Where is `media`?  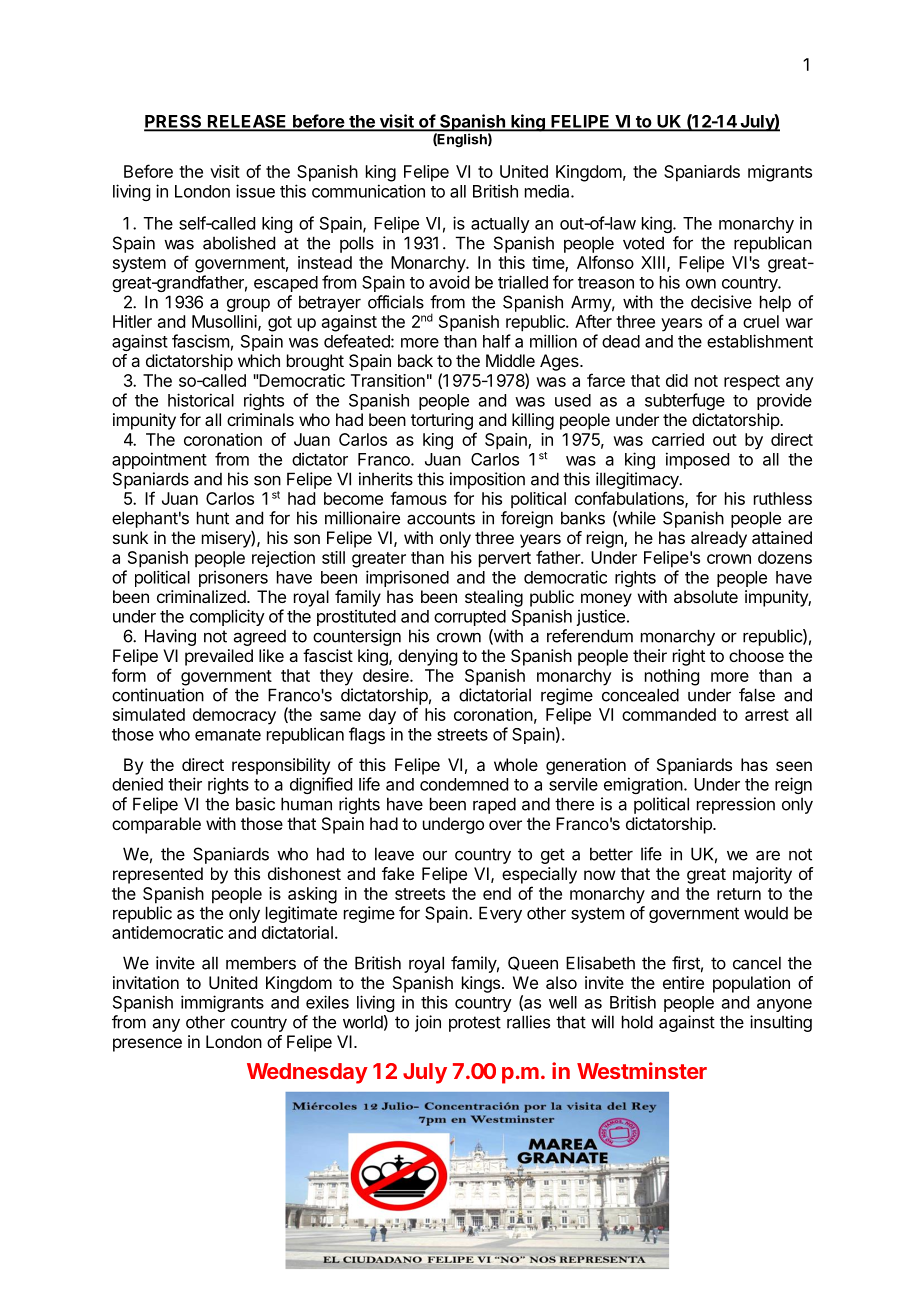 media is located at coordinates (548, 191).
